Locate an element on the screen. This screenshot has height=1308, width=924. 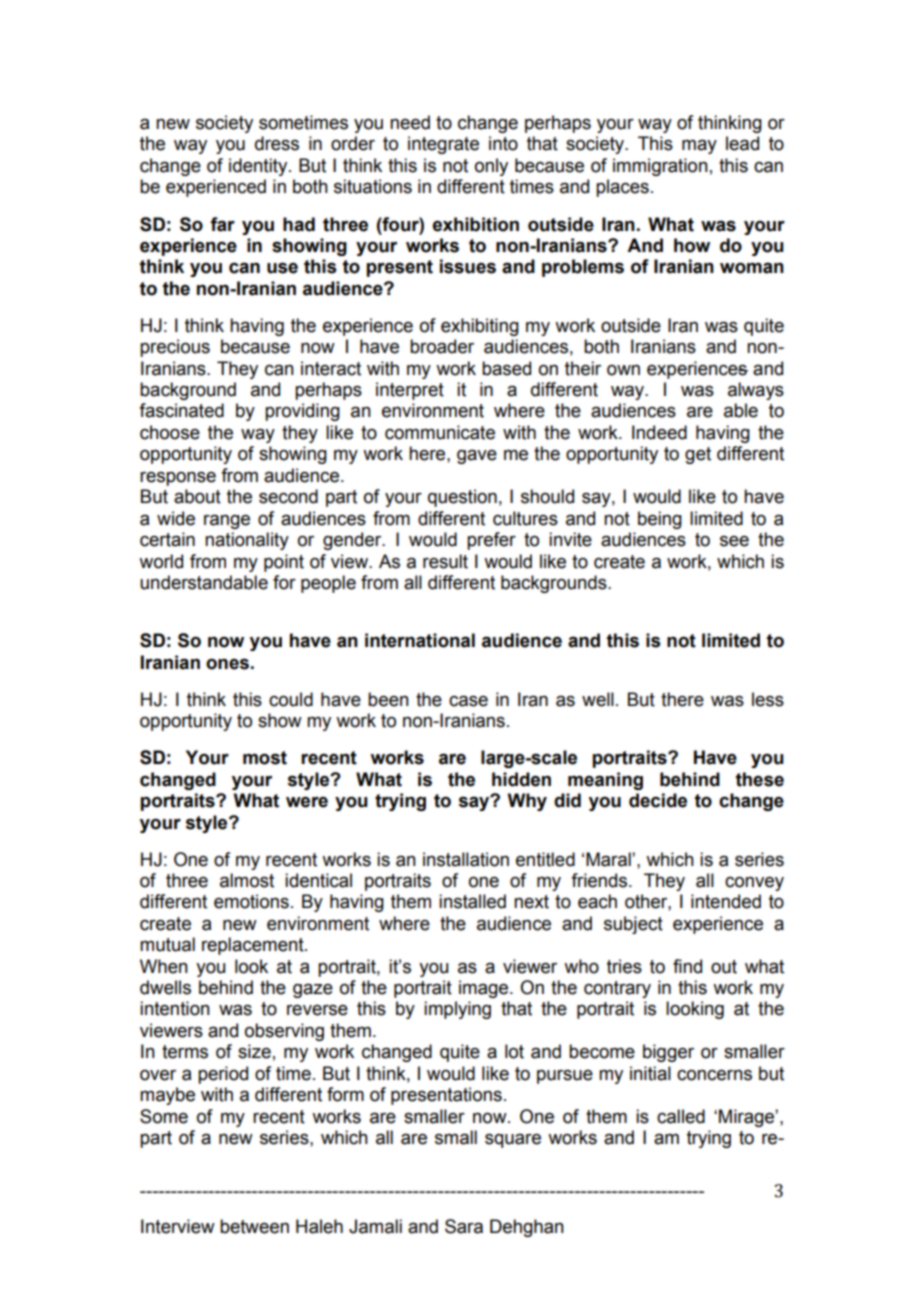
immigration is located at coordinates (660, 167).
